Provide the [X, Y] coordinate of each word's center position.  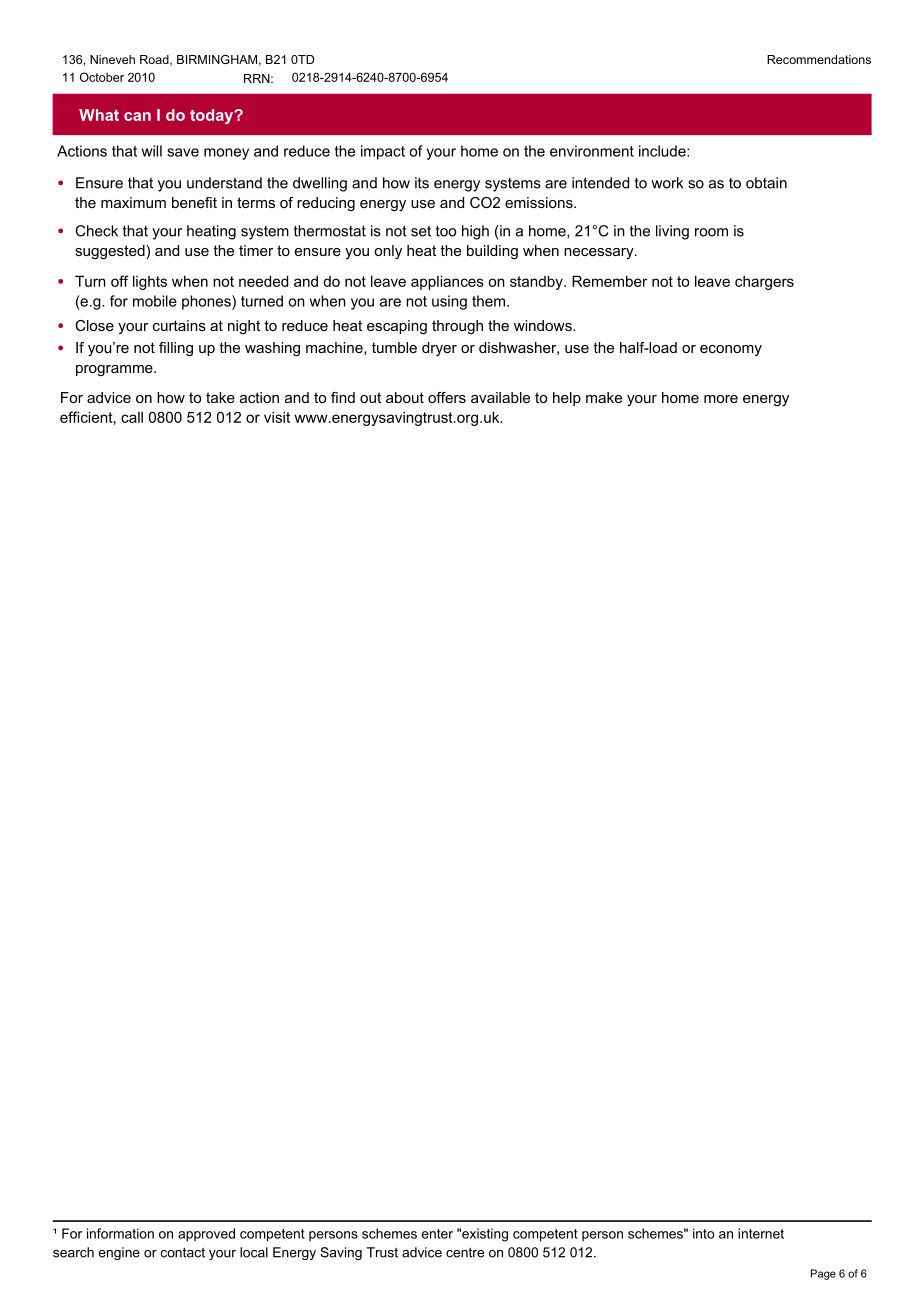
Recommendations [819, 59]
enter [437, 1234]
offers [447, 397]
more [721, 399]
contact [183, 1252]
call [132, 417]
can [137, 116]
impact [383, 152]
